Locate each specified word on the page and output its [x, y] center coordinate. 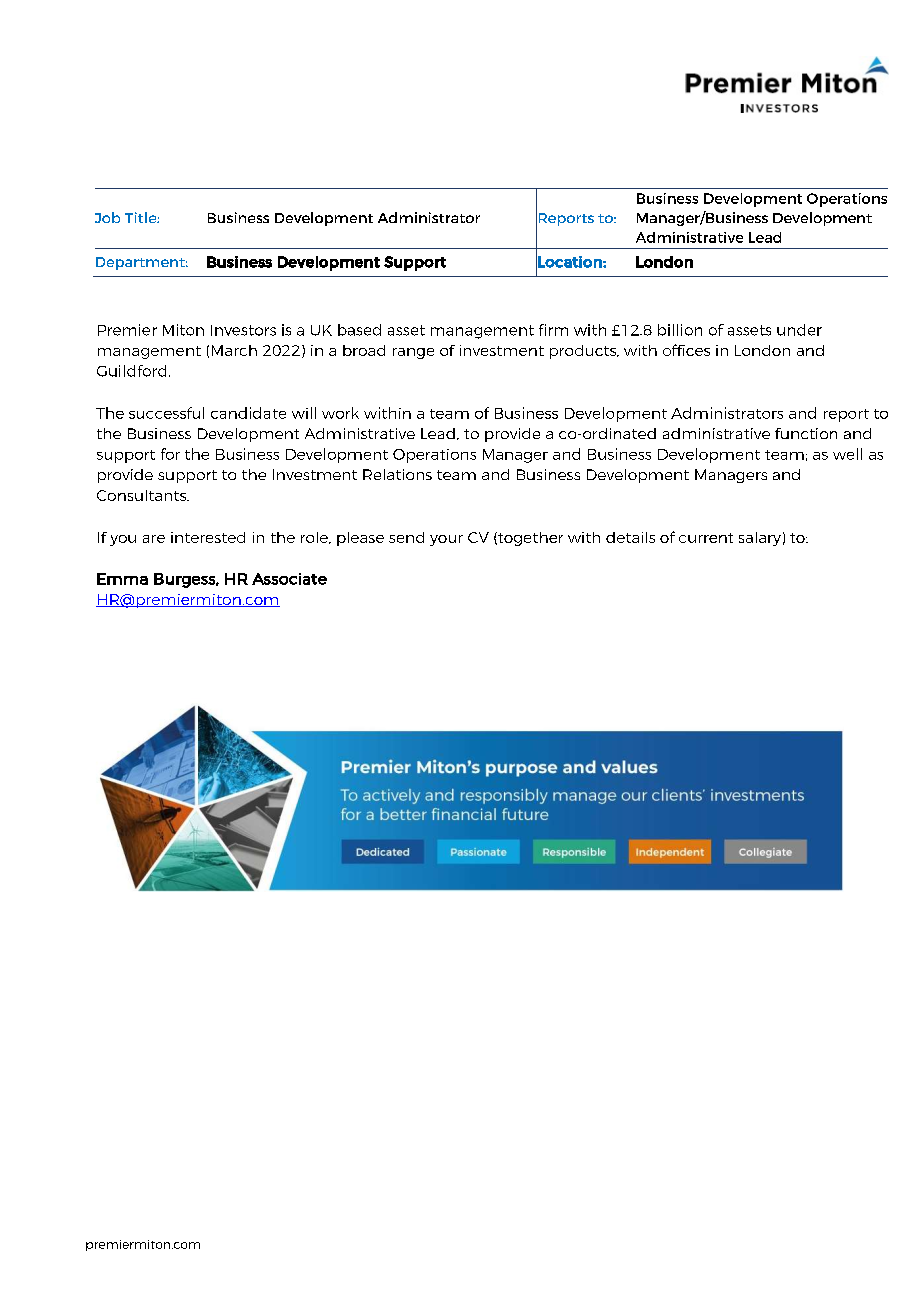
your [446, 540]
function [806, 433]
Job [107, 217]
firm [553, 330]
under [799, 330]
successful [166, 413]
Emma [122, 579]
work [340, 413]
